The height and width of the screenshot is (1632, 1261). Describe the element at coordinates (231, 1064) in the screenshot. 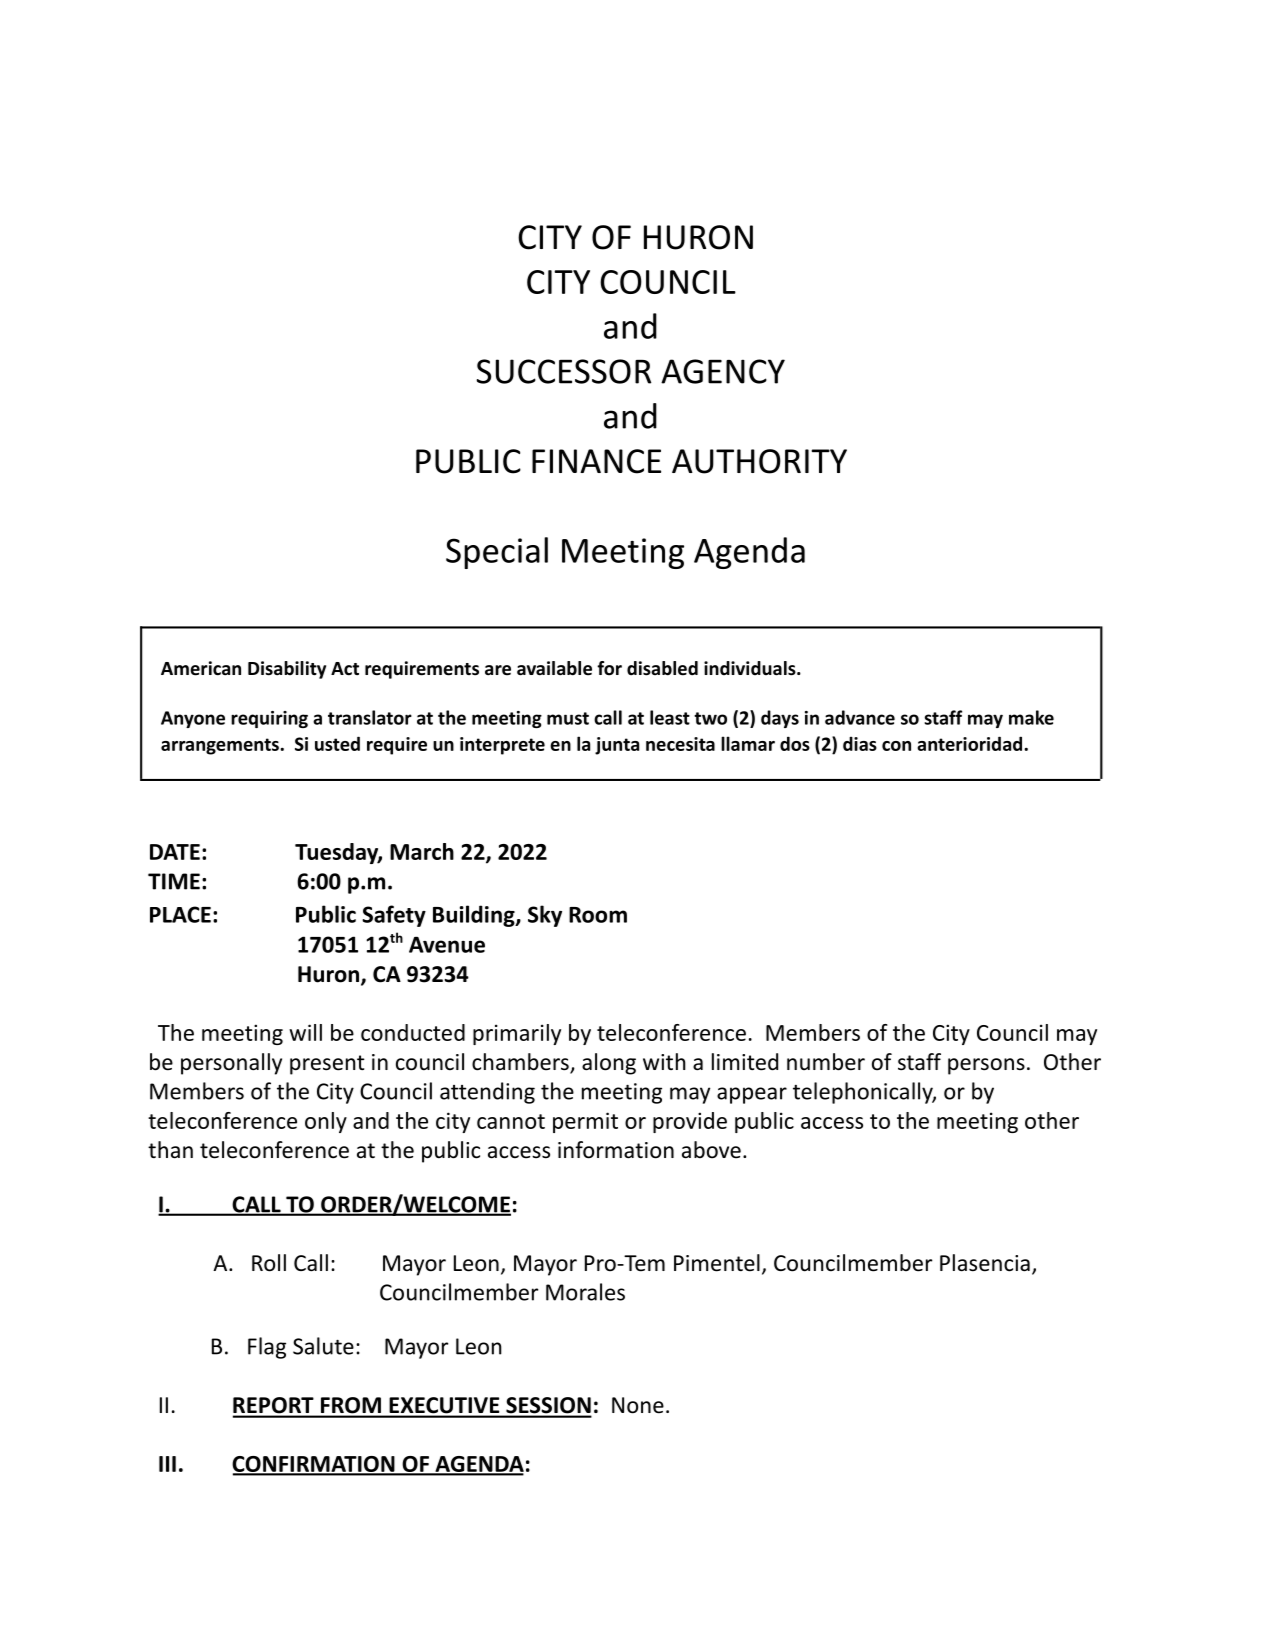

I see `personally` at that location.
